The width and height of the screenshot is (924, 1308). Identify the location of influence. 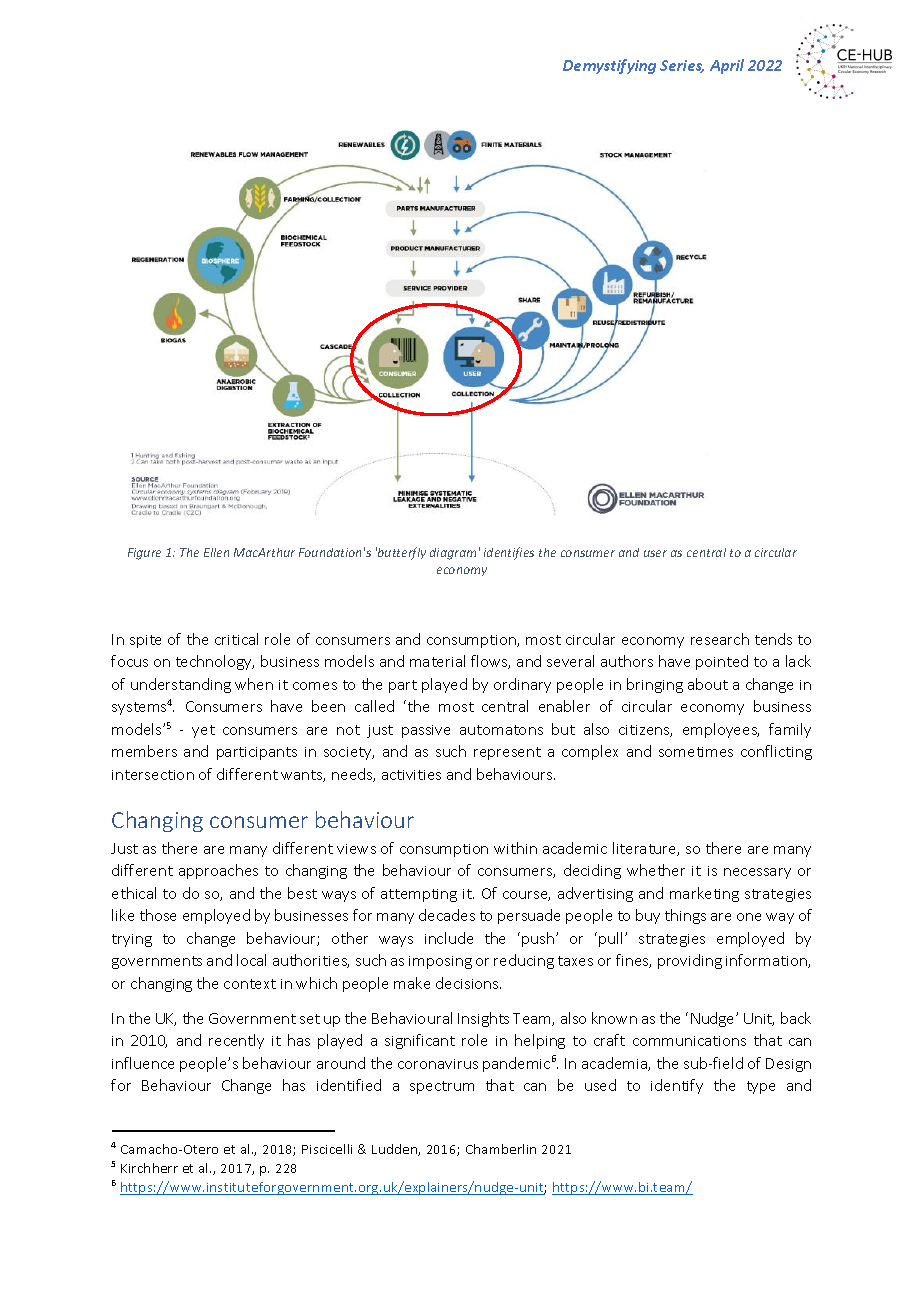
(143, 1063).
